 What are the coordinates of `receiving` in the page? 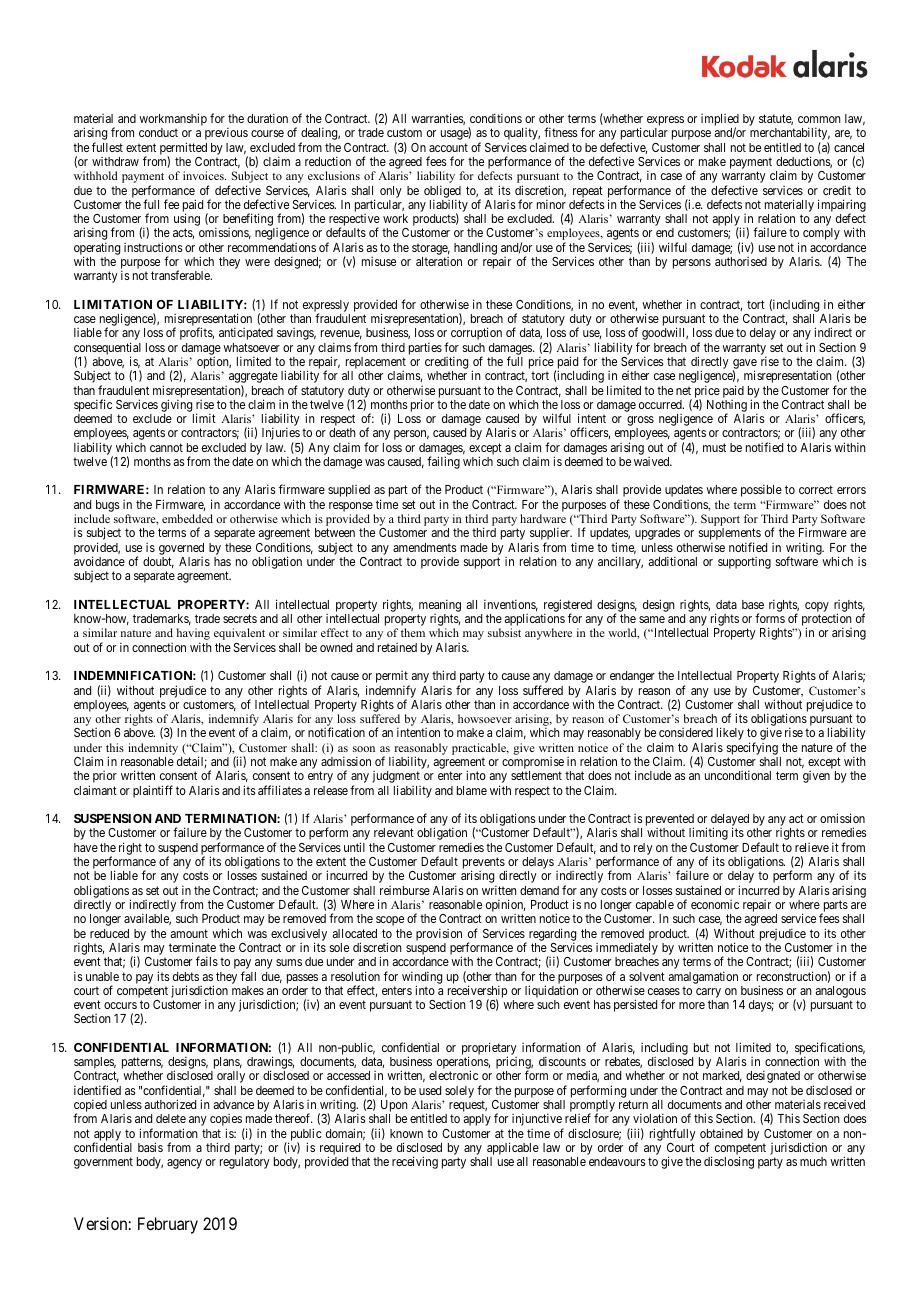 It's located at (415, 1162).
